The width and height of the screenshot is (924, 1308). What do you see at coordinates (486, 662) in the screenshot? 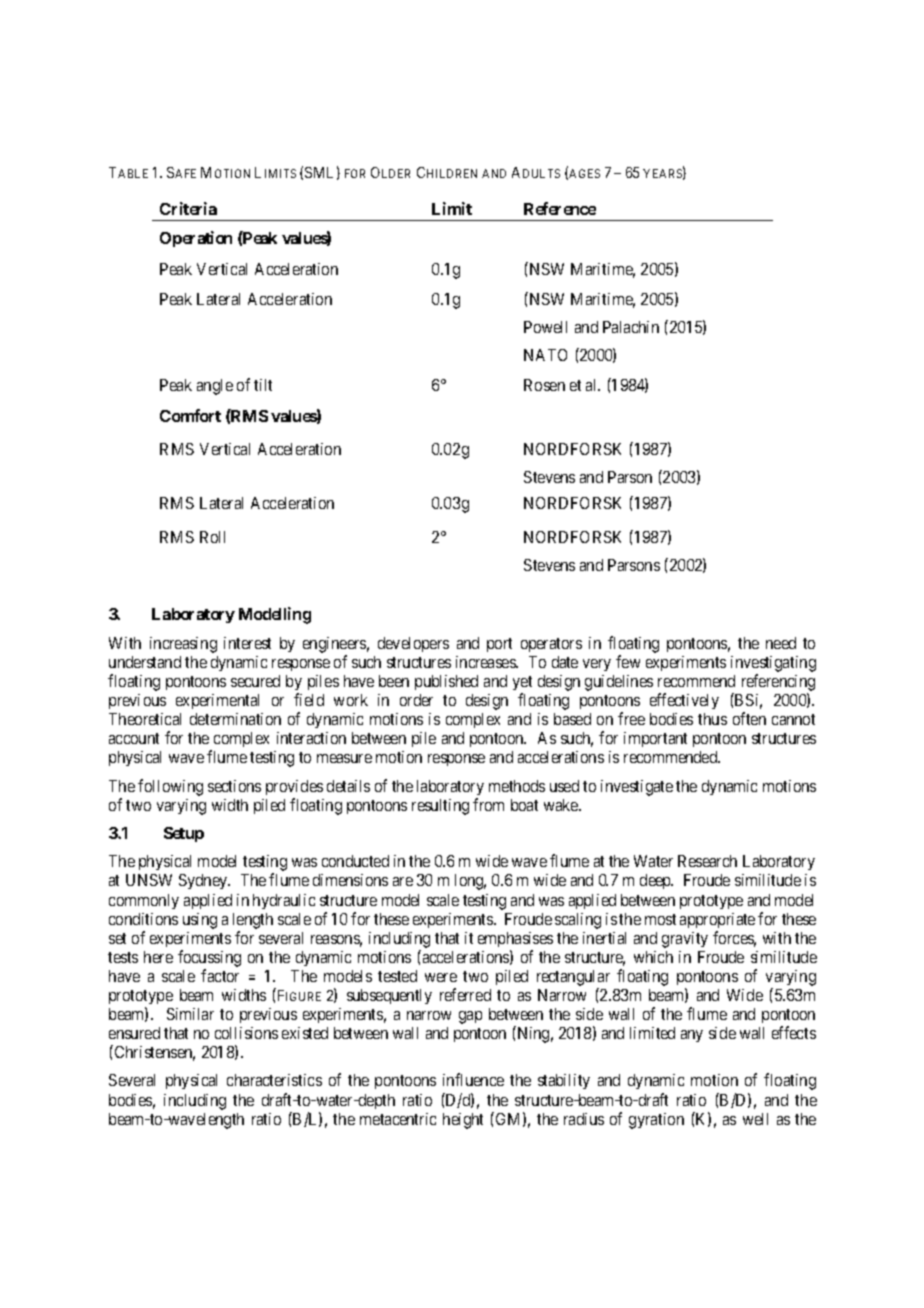
I see `increases` at bounding box center [486, 662].
